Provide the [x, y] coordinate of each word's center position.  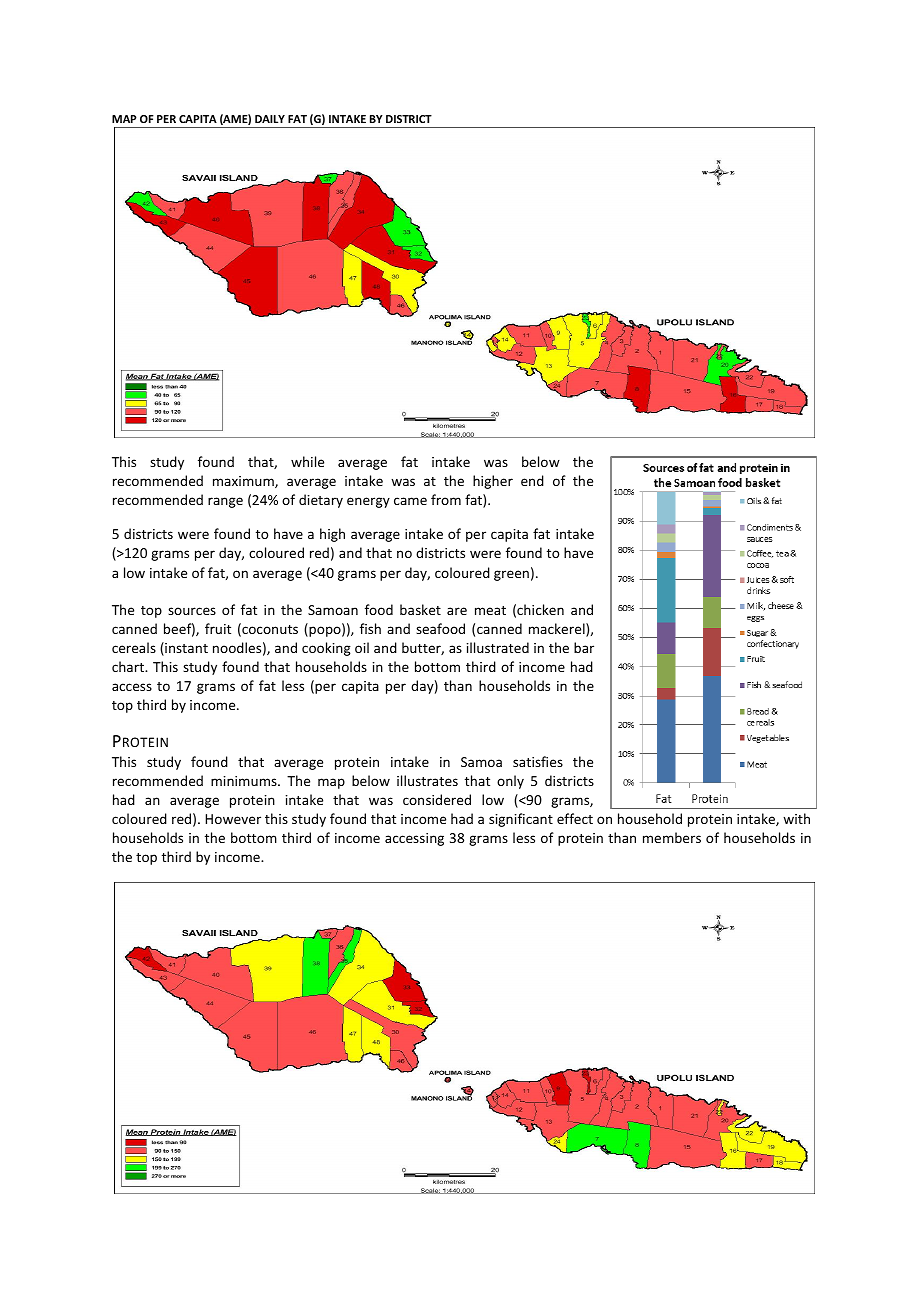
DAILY [270, 119]
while [307, 461]
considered [437, 799]
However [233, 819]
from [446, 499]
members [672, 837]
